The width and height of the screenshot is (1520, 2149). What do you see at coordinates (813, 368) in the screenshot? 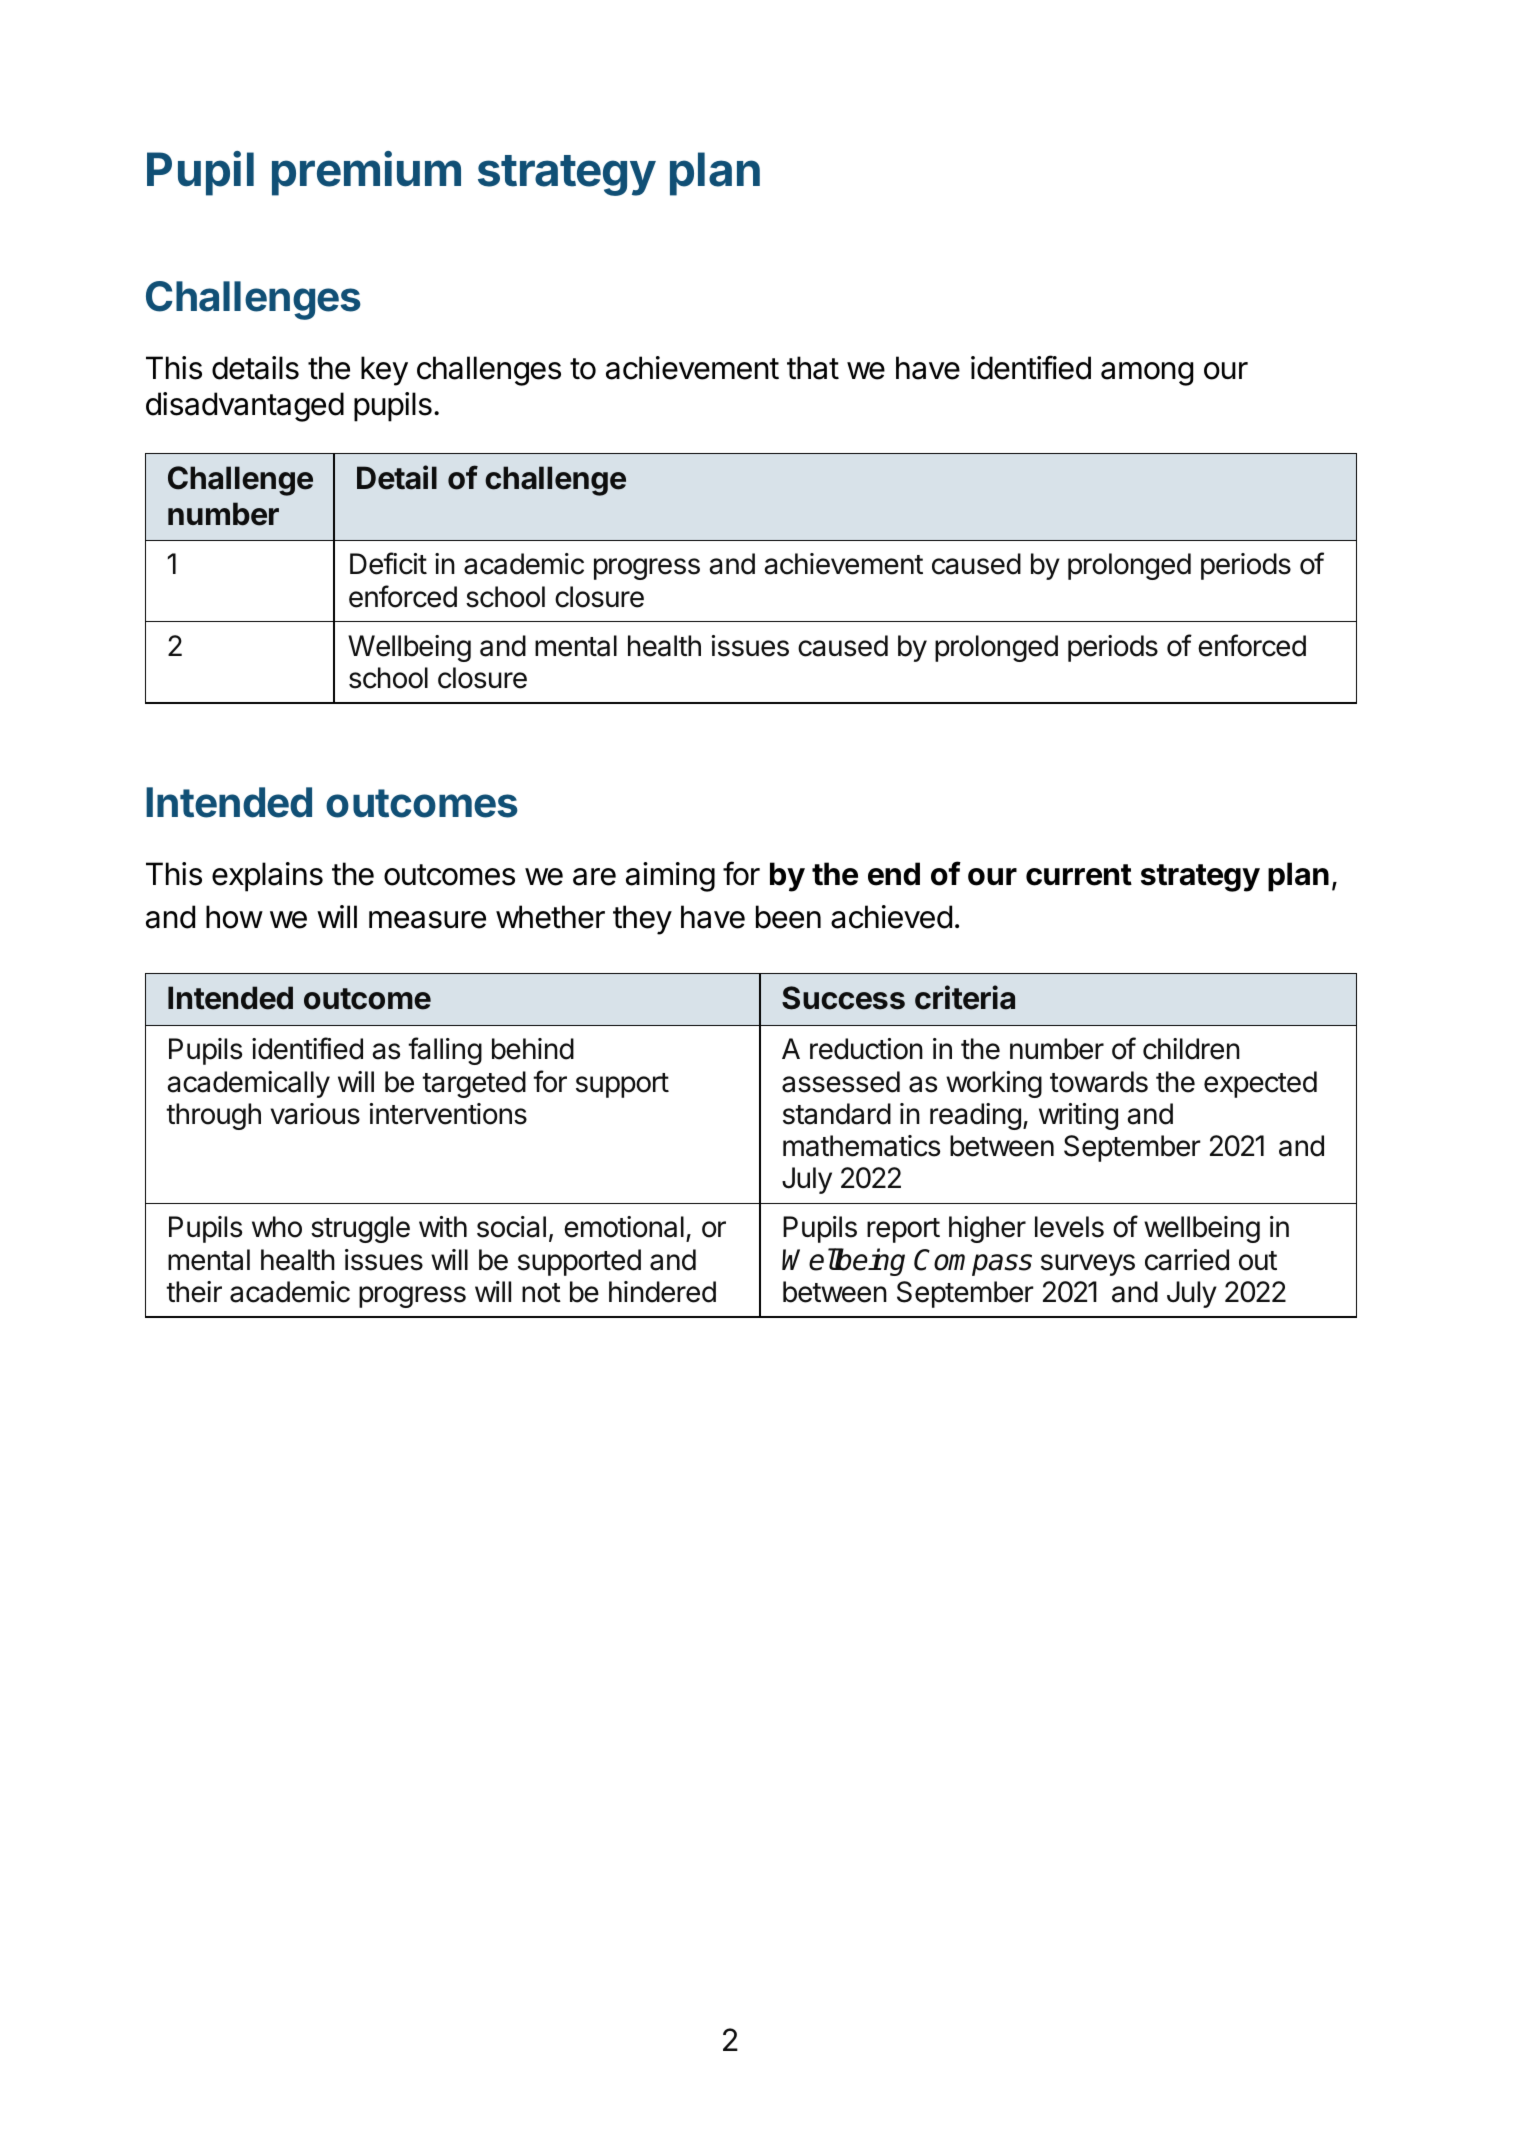
I see `that` at bounding box center [813, 368].
